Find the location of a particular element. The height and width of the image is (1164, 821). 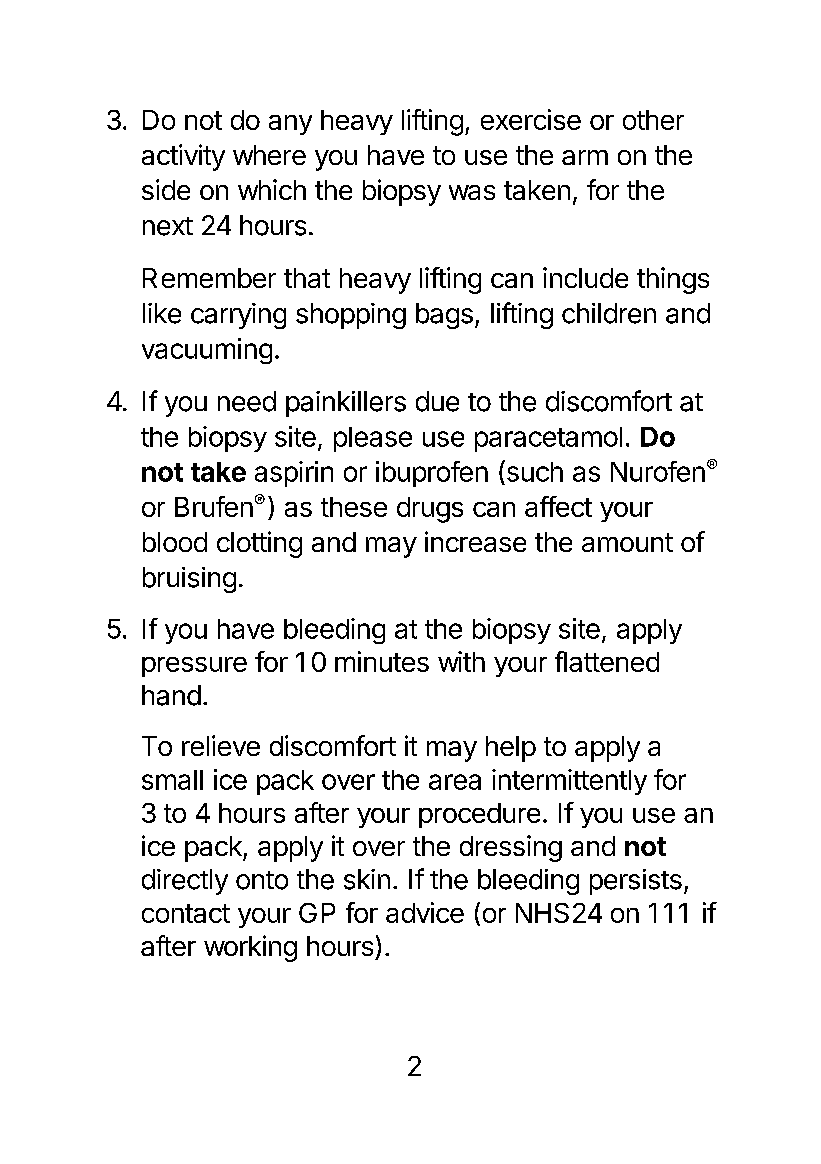

contact is located at coordinates (186, 913).
